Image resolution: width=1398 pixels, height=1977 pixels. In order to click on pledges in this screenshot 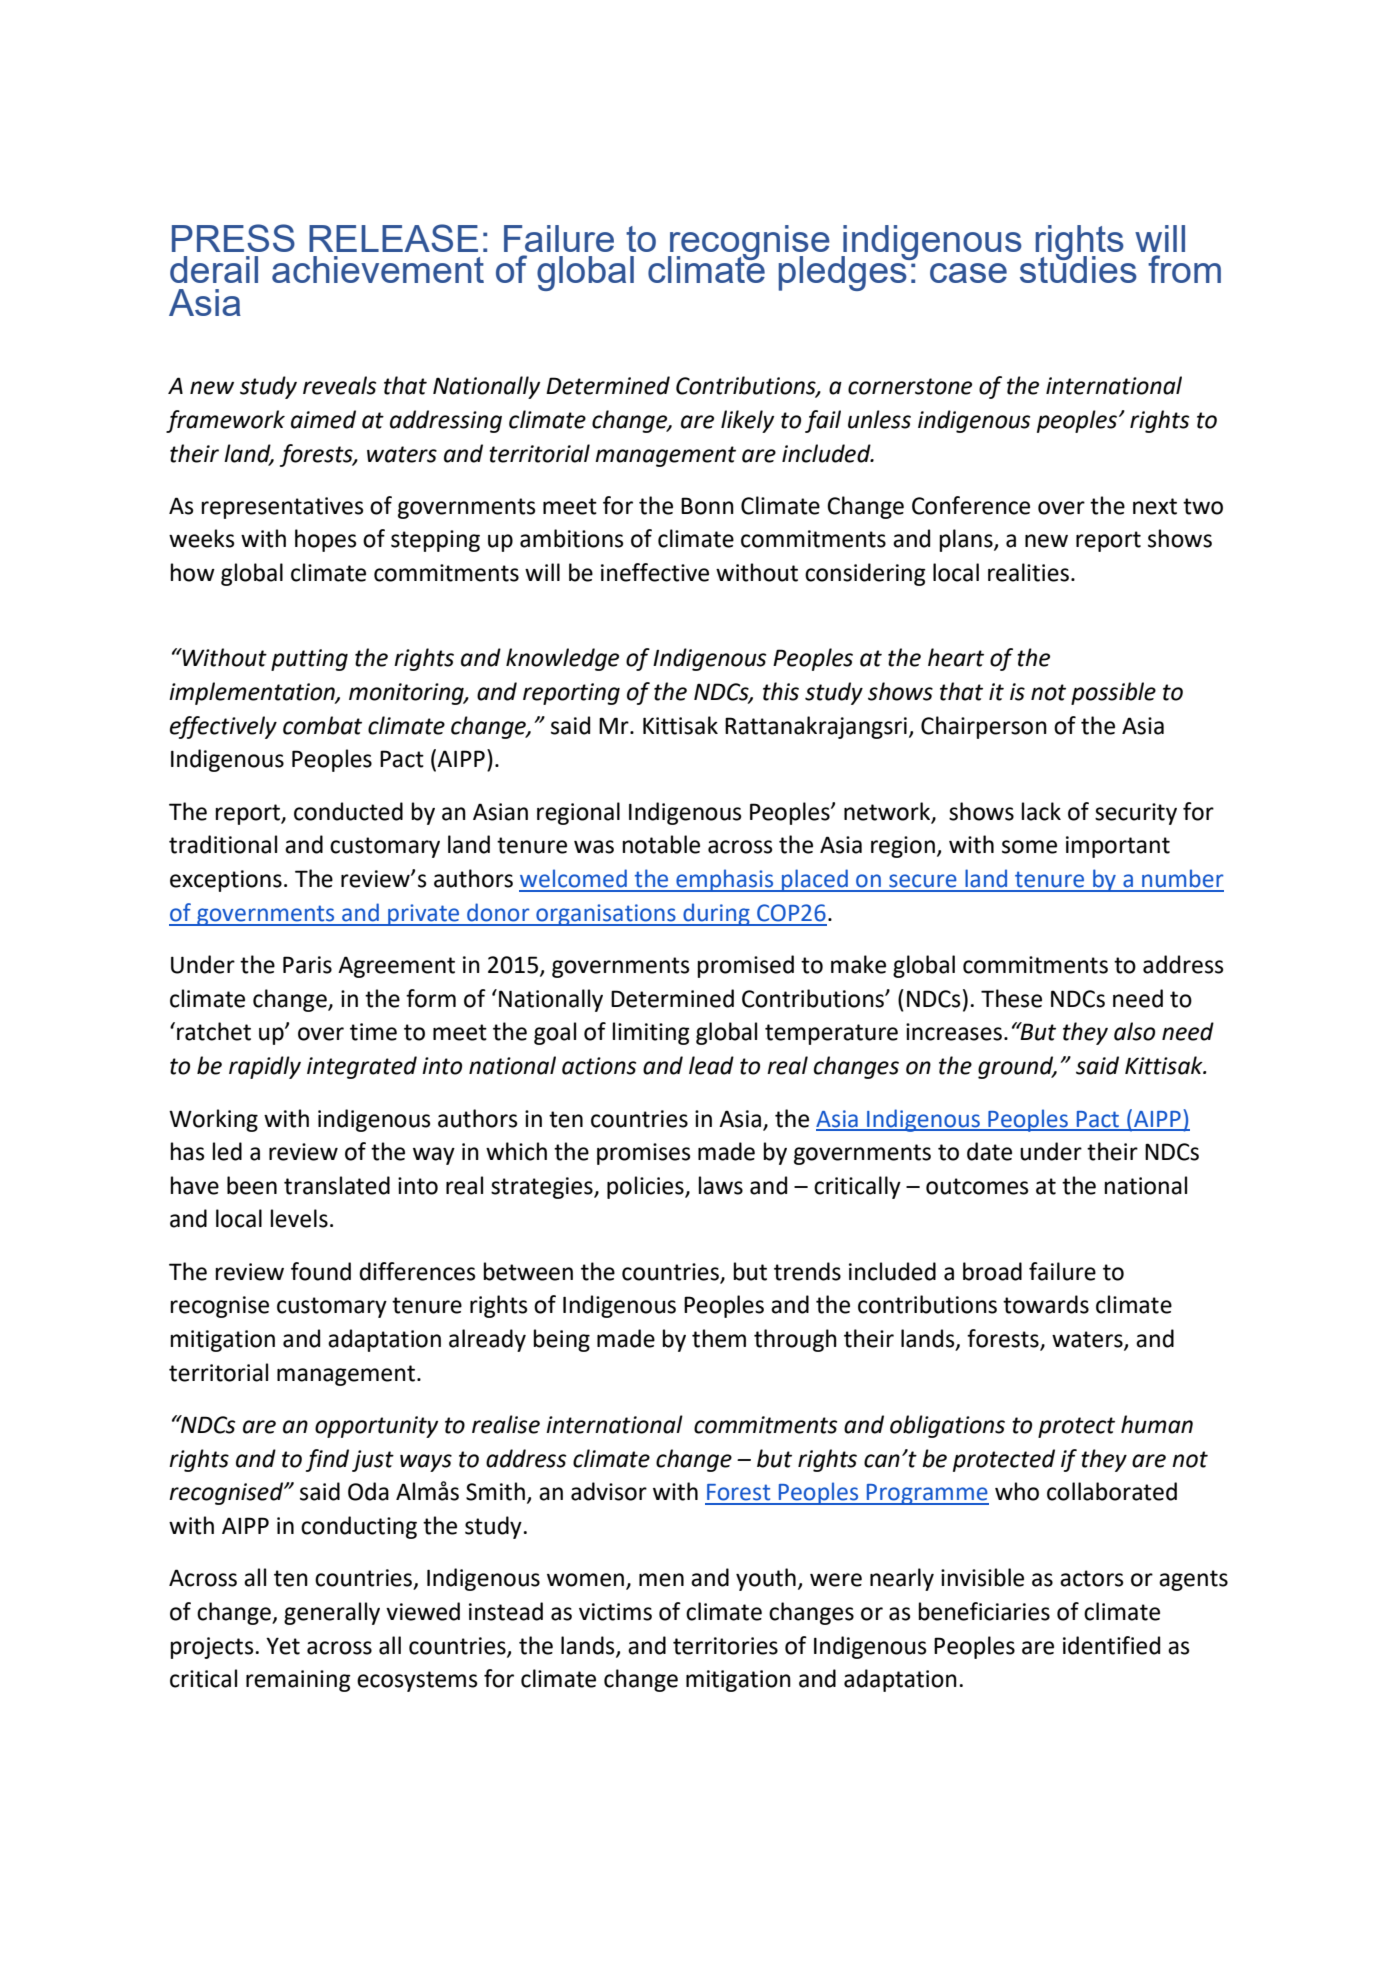, I will do `click(844, 272)`.
